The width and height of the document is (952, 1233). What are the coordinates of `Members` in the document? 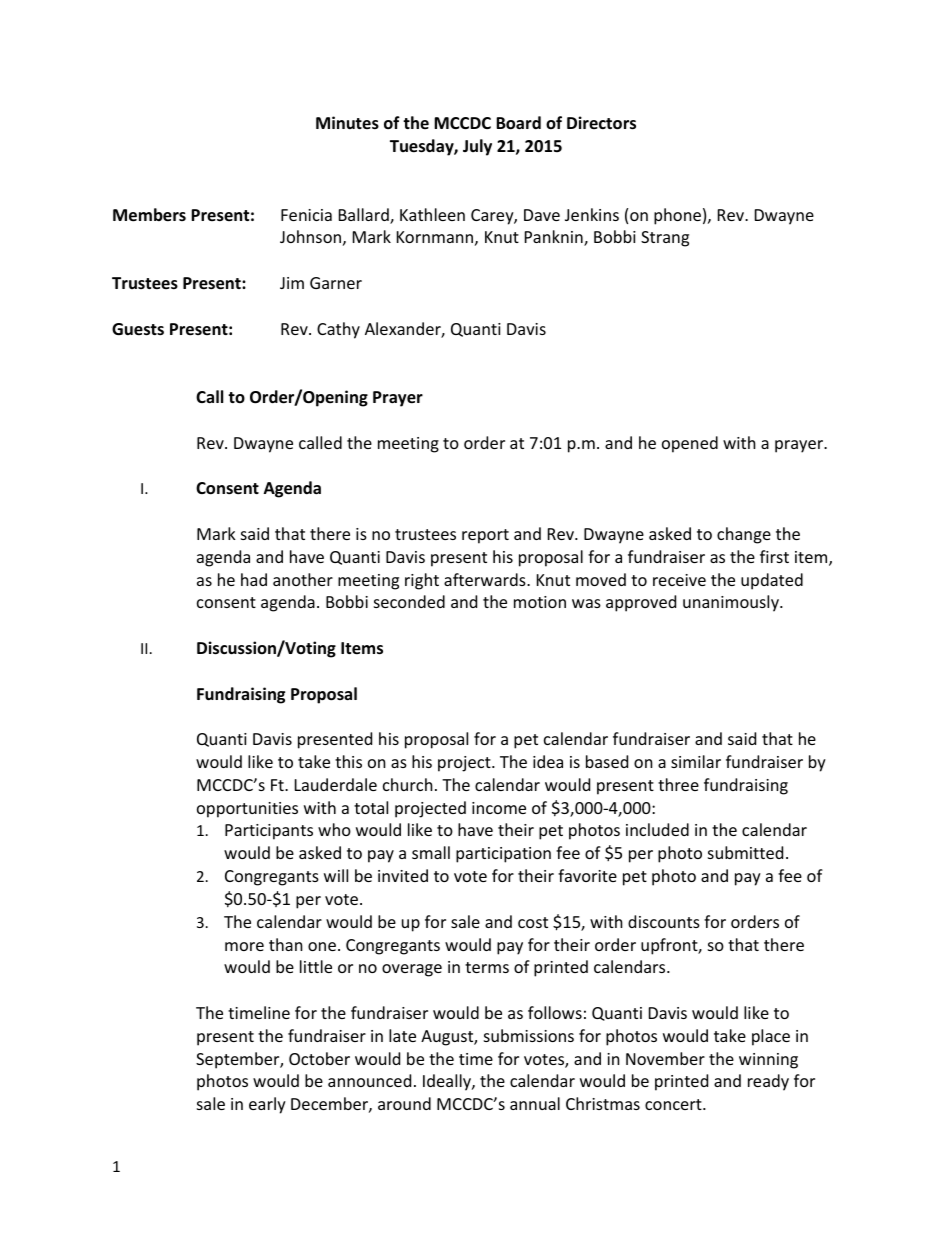 It's located at (149, 215).
